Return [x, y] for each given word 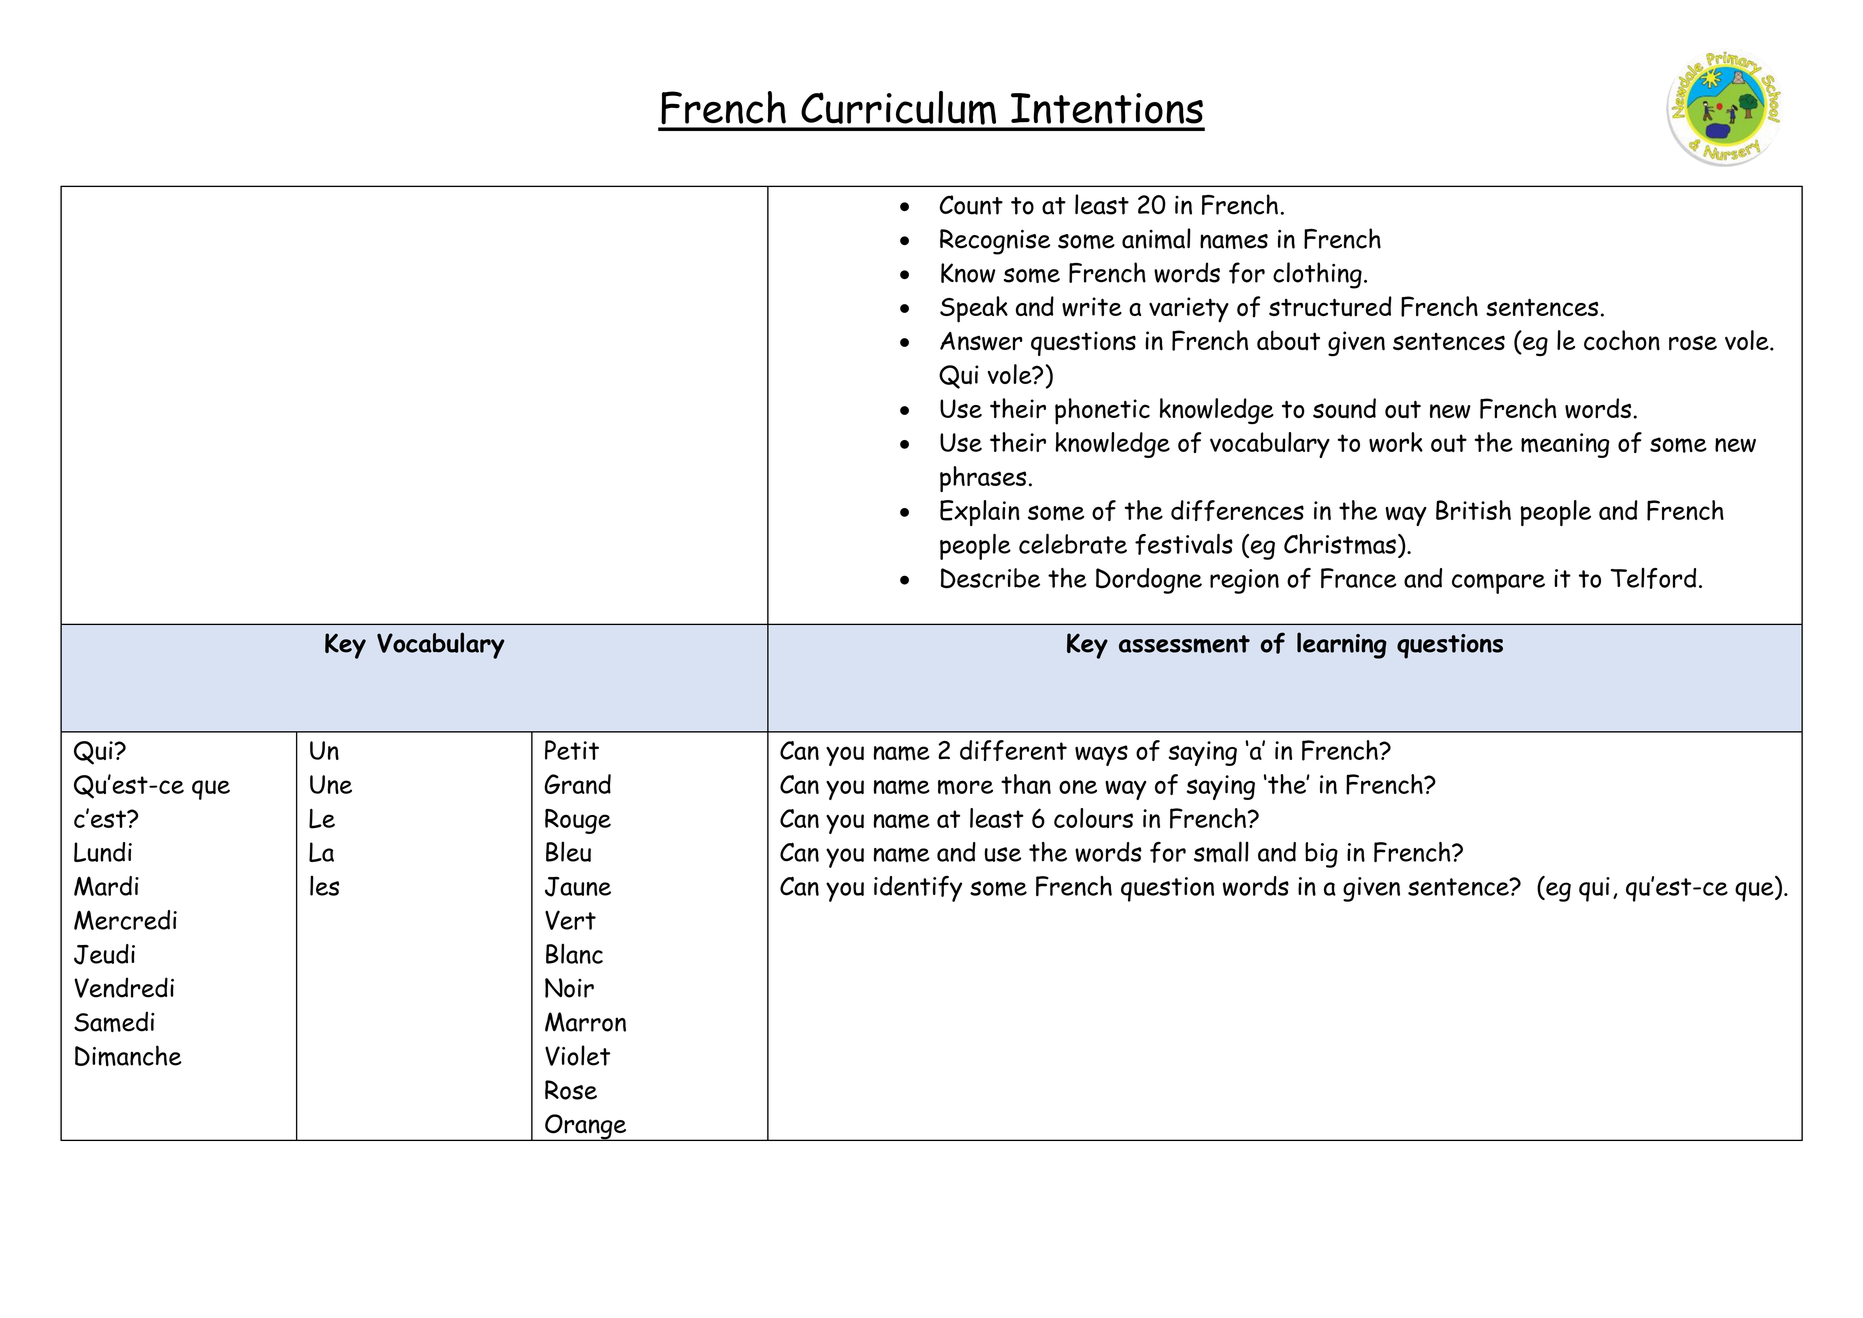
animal [1156, 238]
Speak [974, 309]
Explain [980, 513]
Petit [572, 750]
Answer [981, 341]
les [324, 885]
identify [918, 889]
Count [971, 205]
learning [1342, 645]
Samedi [114, 1021]
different [1013, 750]
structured [1330, 306]
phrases [983, 479]
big [1321, 855]
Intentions [1107, 108]
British [1473, 510]
